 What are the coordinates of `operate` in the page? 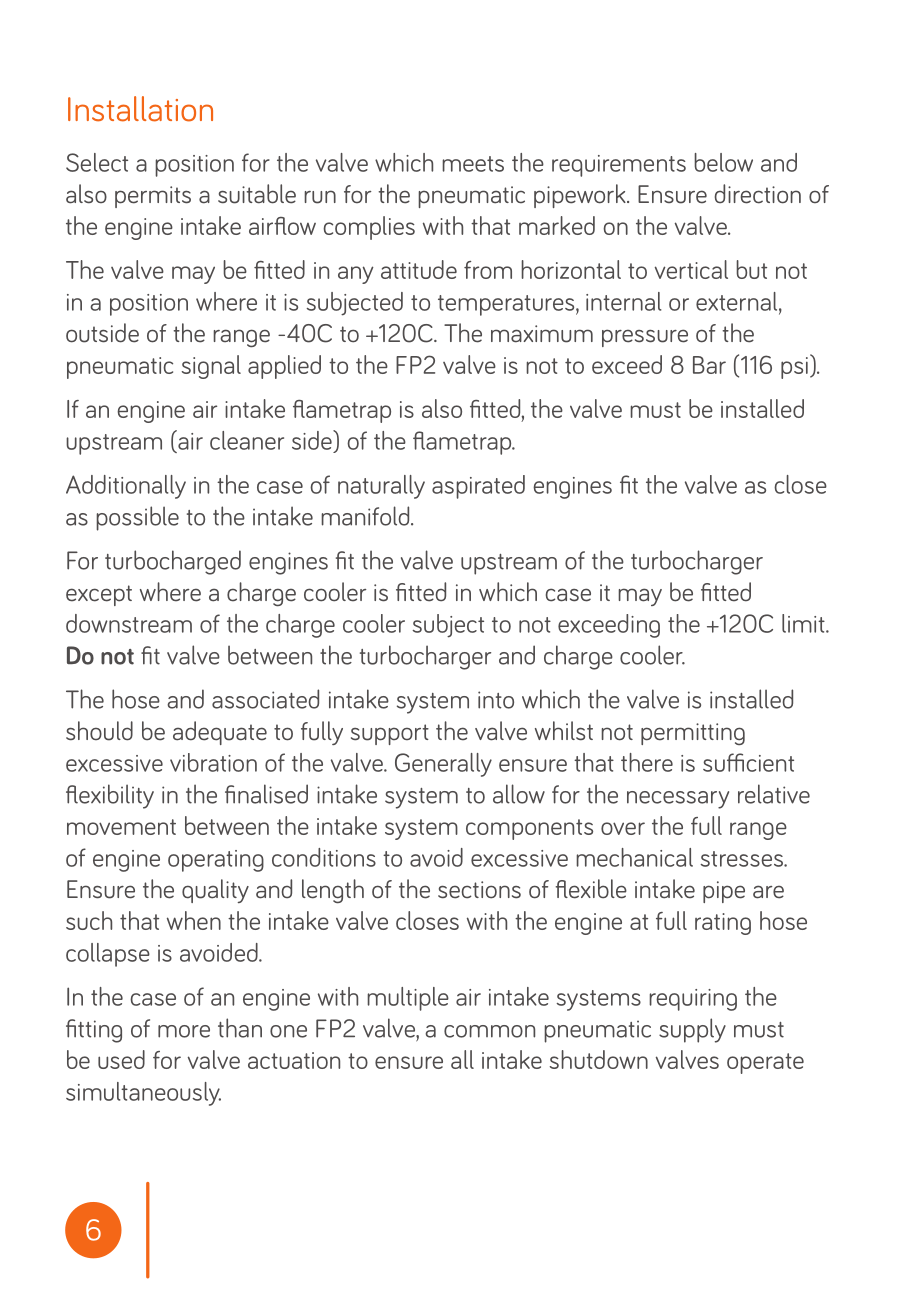 It's located at (765, 1063).
